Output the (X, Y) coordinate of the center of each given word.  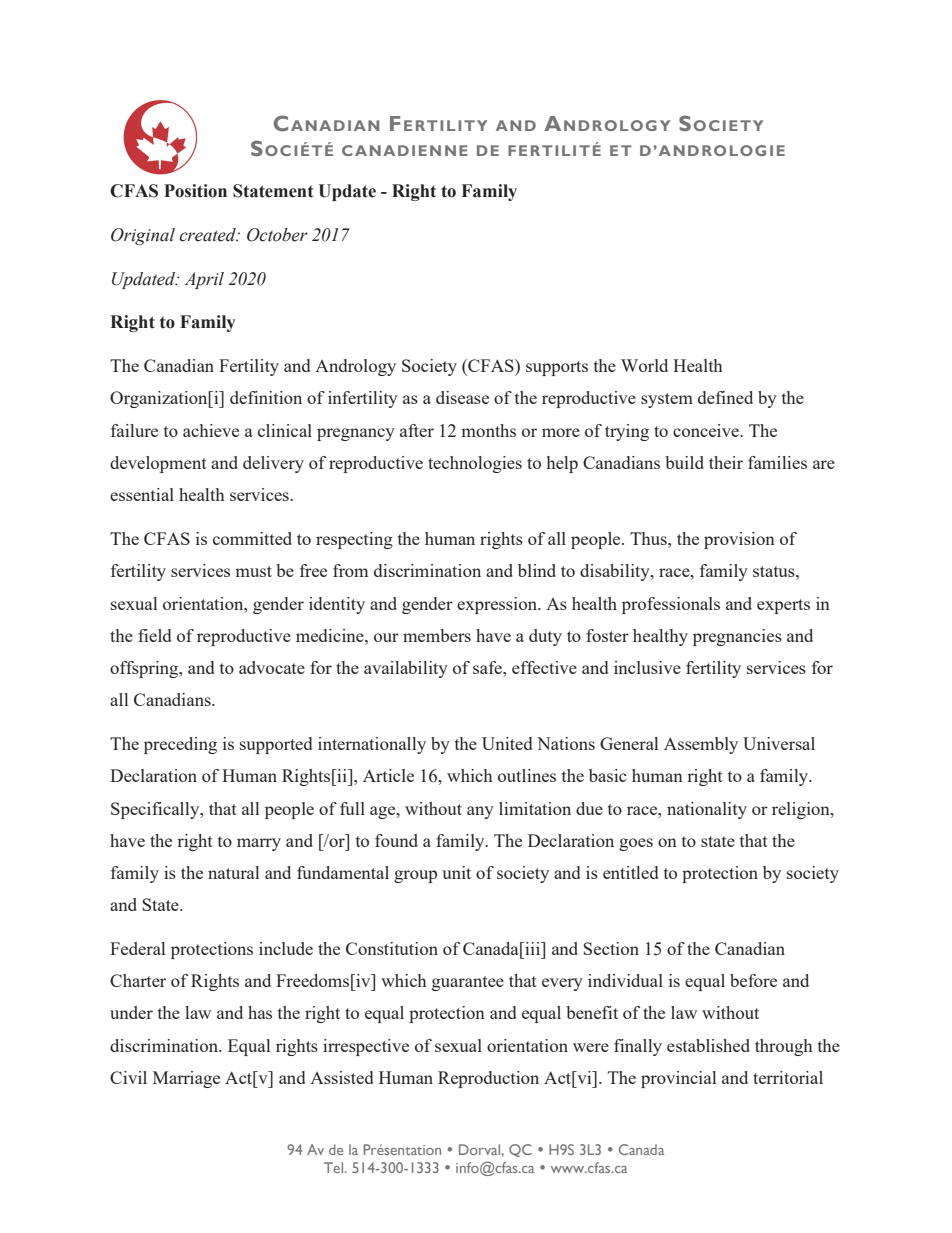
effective (544, 667)
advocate (272, 667)
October (277, 235)
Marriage (186, 1079)
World (644, 365)
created (208, 235)
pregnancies (737, 637)
